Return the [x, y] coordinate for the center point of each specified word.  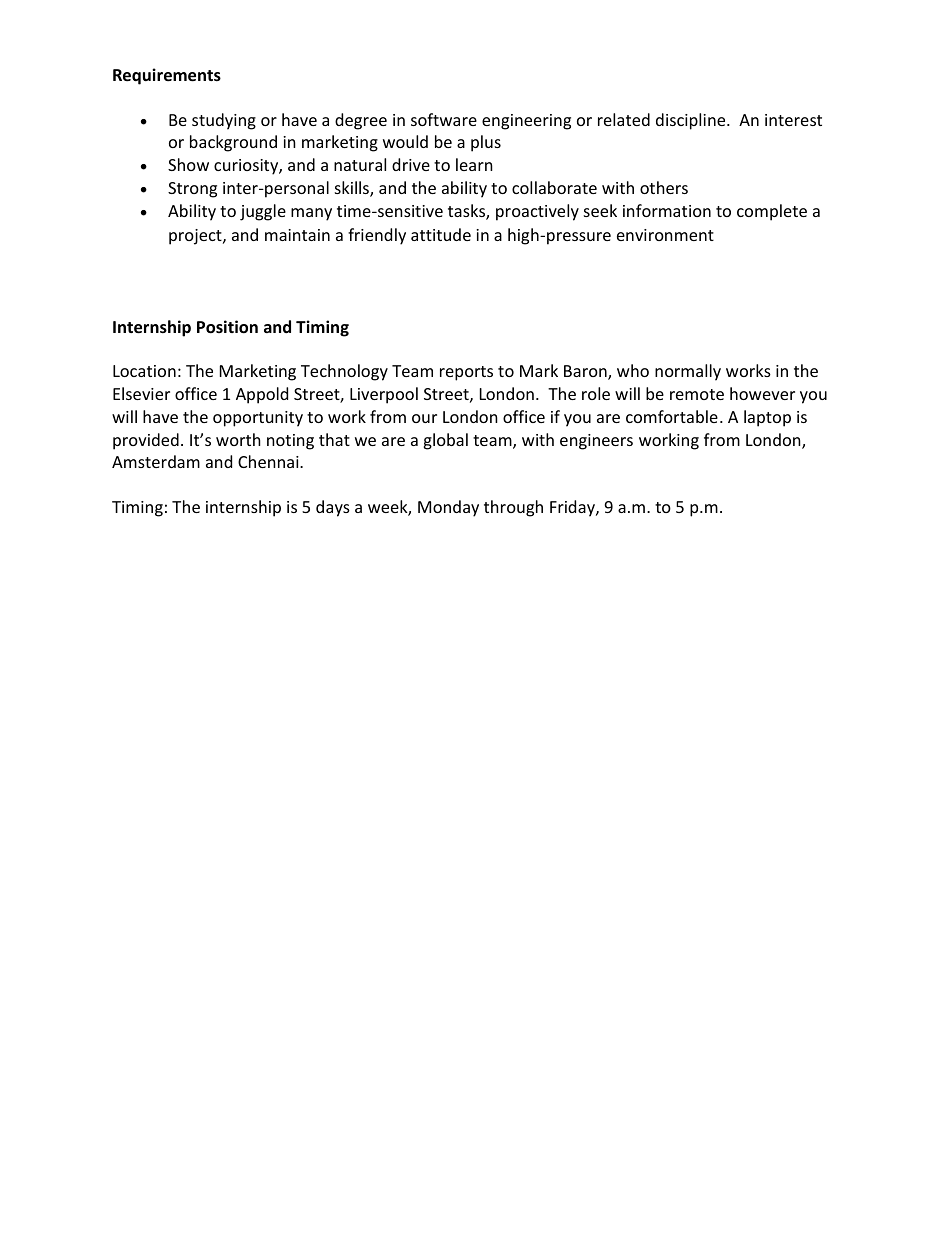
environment [665, 235]
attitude [441, 234]
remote [697, 394]
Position [227, 327]
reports [466, 373]
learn [474, 164]
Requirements [167, 76]
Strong [192, 190]
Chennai [269, 461]
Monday [448, 508]
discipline [692, 121]
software [444, 119]
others [664, 187]
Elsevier [141, 393]
